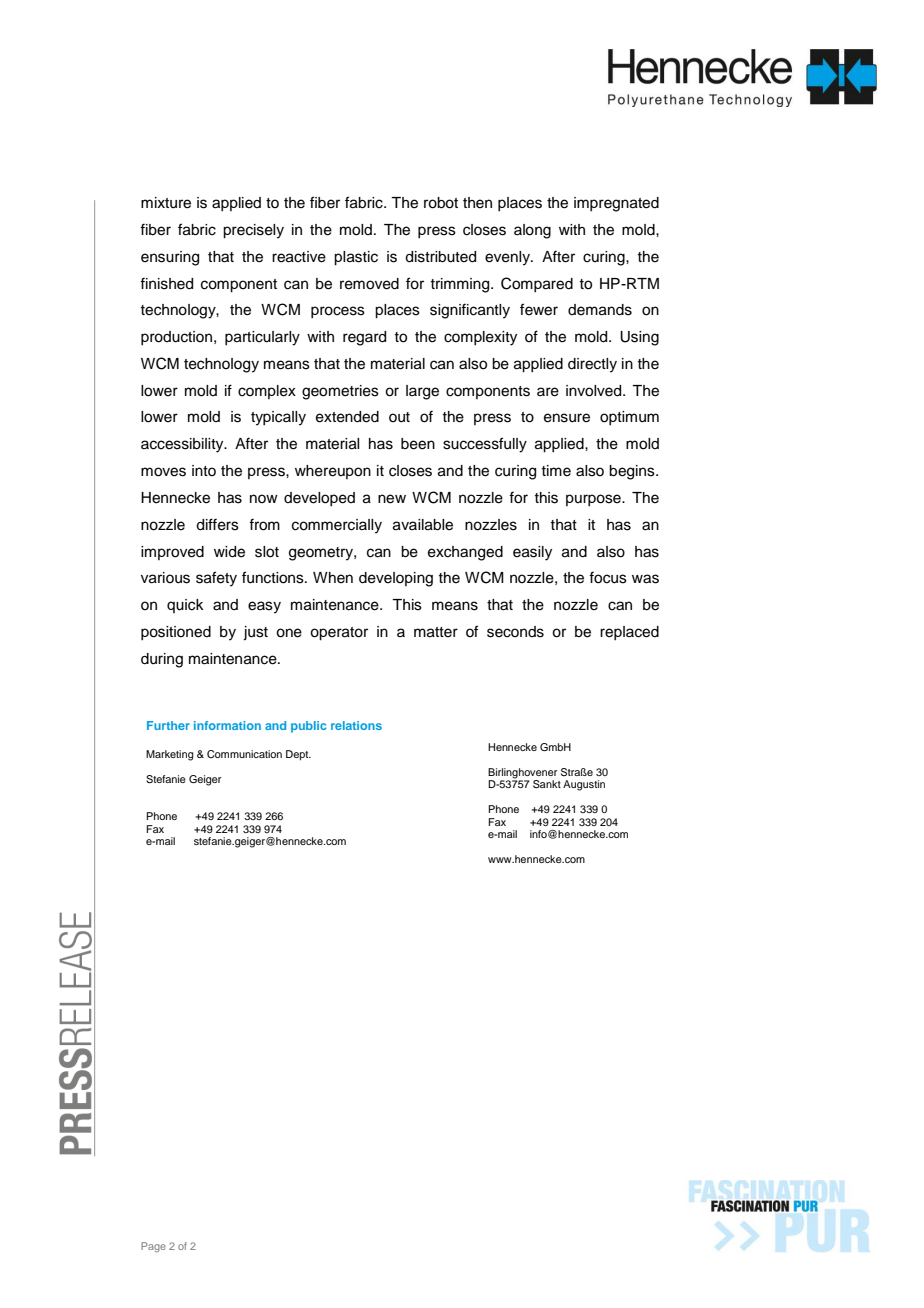 The width and height of the screenshot is (924, 1308). I want to click on safety, so click(216, 579).
